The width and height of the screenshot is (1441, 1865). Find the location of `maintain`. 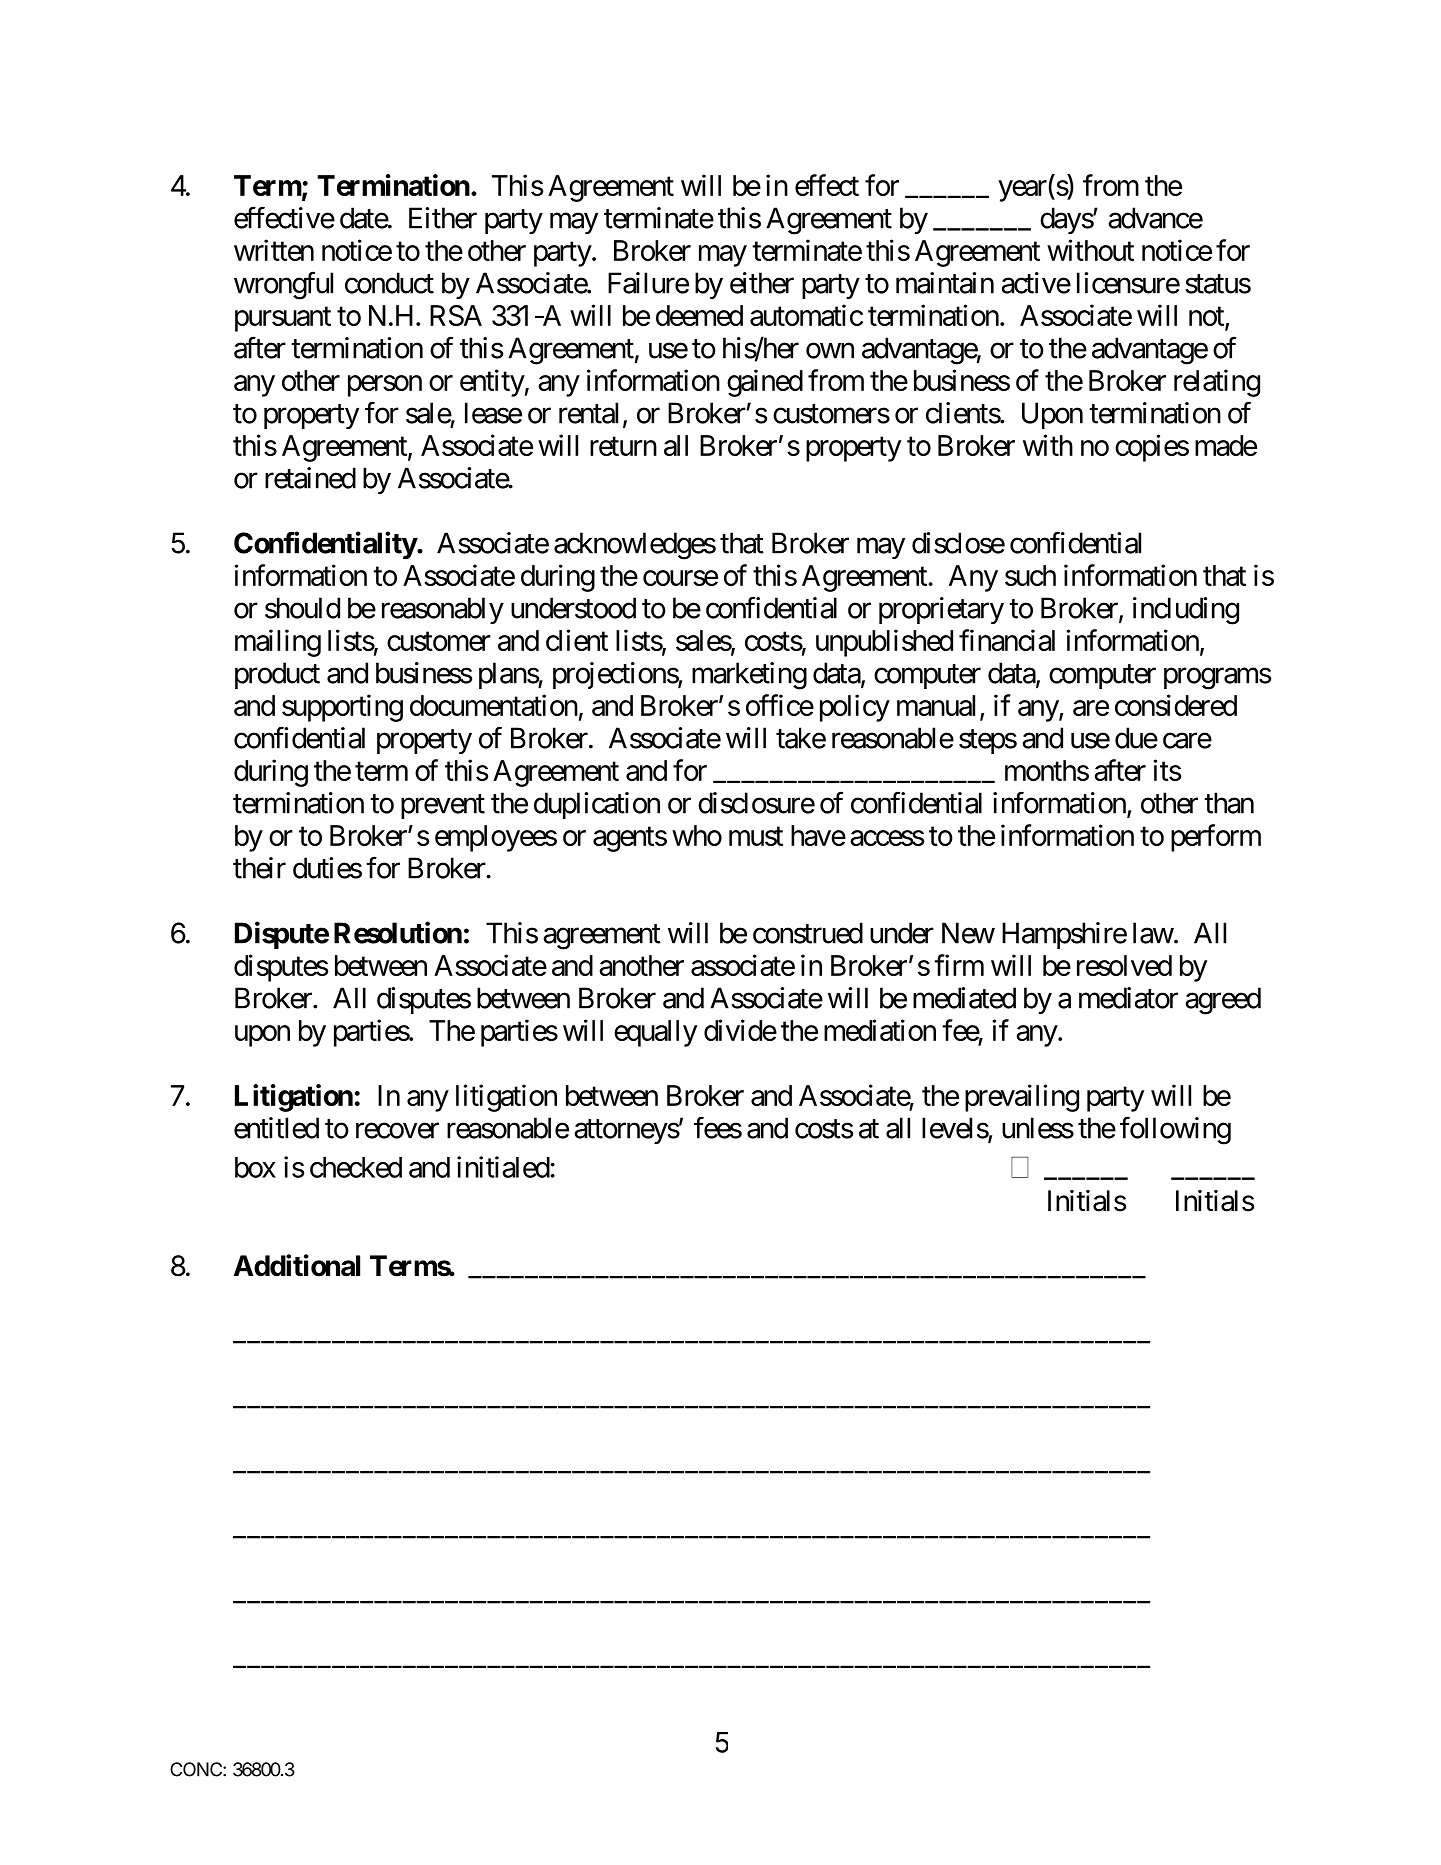

maintain is located at coordinates (945, 283).
